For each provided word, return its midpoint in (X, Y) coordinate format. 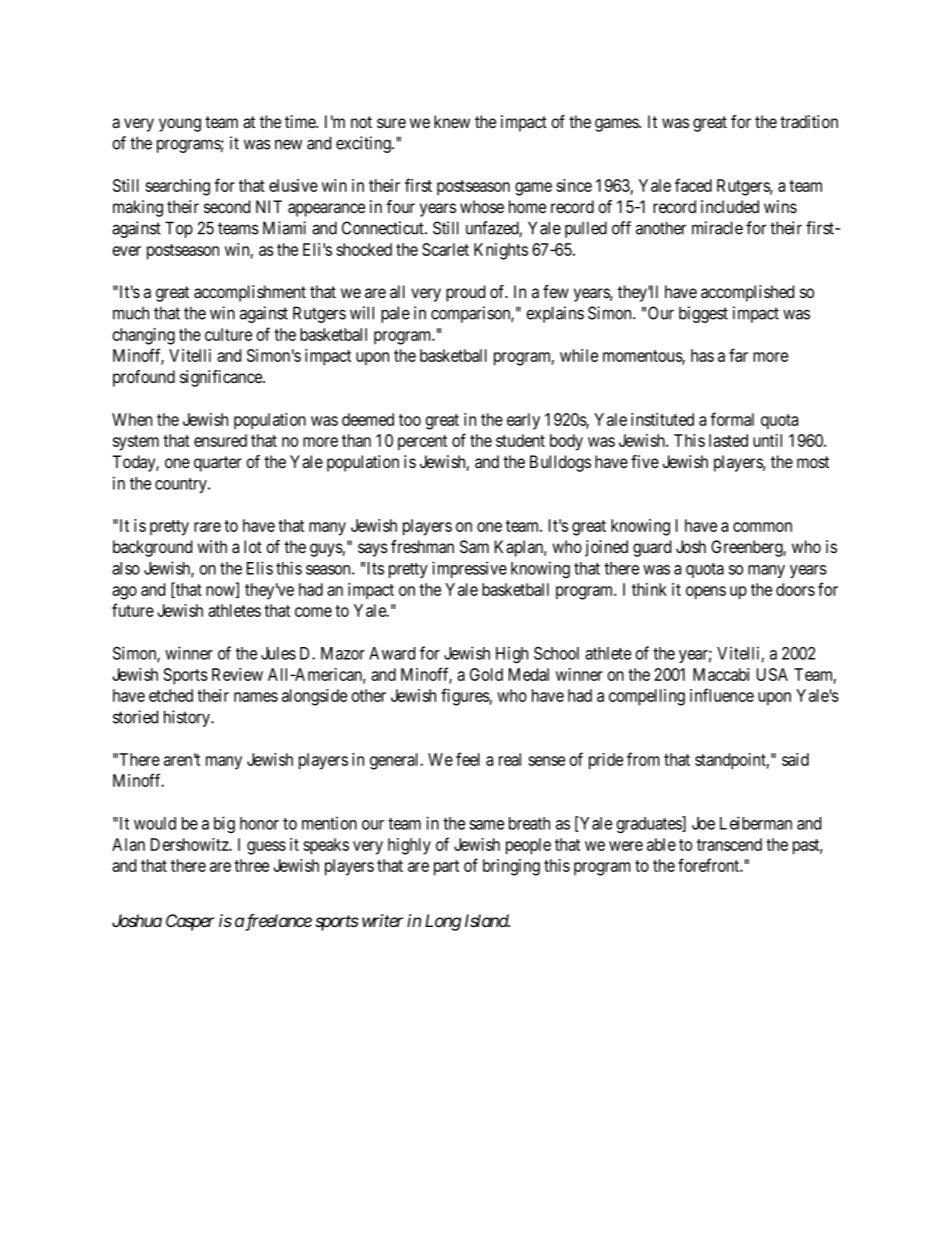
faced (693, 185)
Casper (190, 922)
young (180, 125)
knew (452, 121)
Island (487, 920)
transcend (729, 844)
